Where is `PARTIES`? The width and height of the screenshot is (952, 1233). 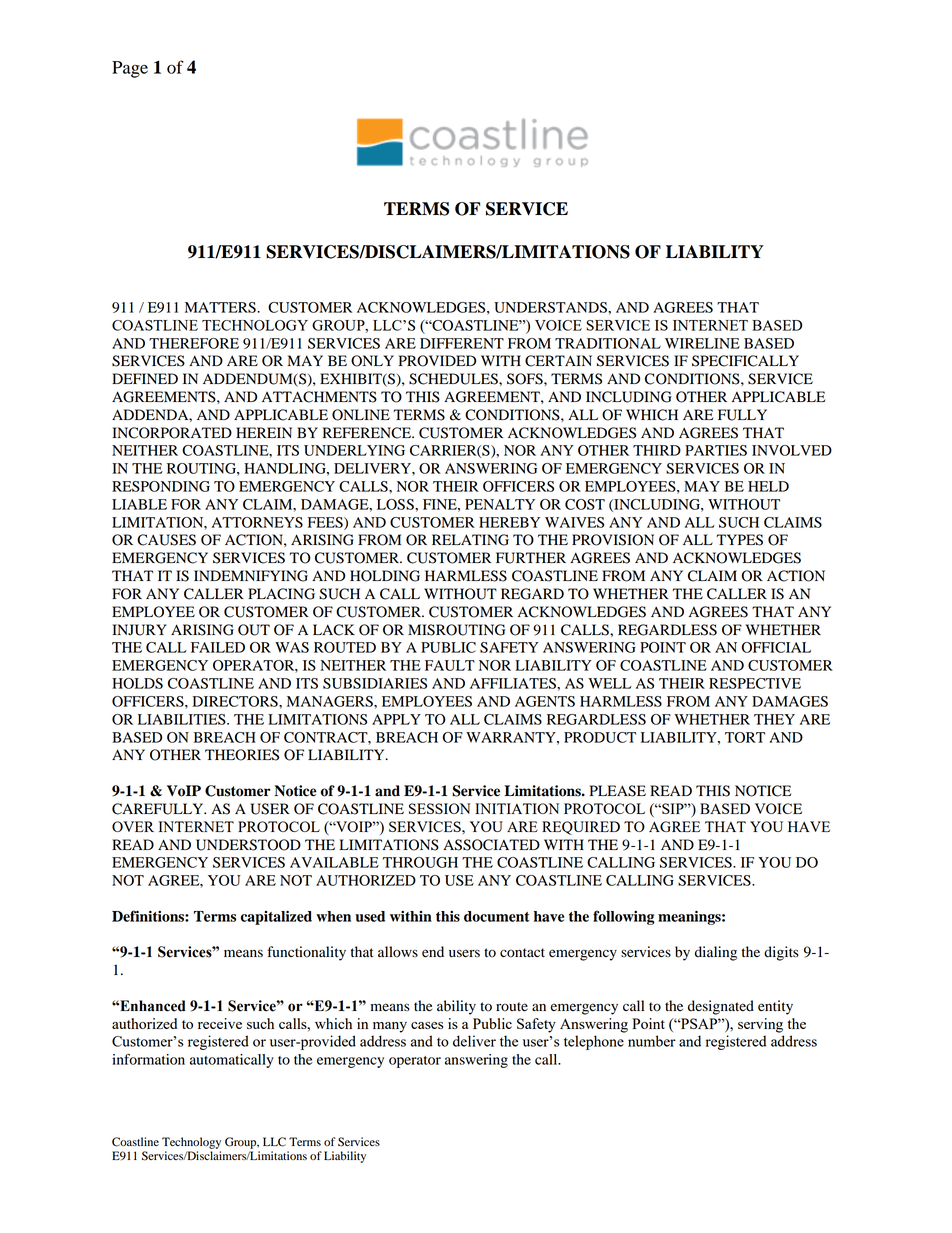
PARTIES is located at coordinates (716, 450).
